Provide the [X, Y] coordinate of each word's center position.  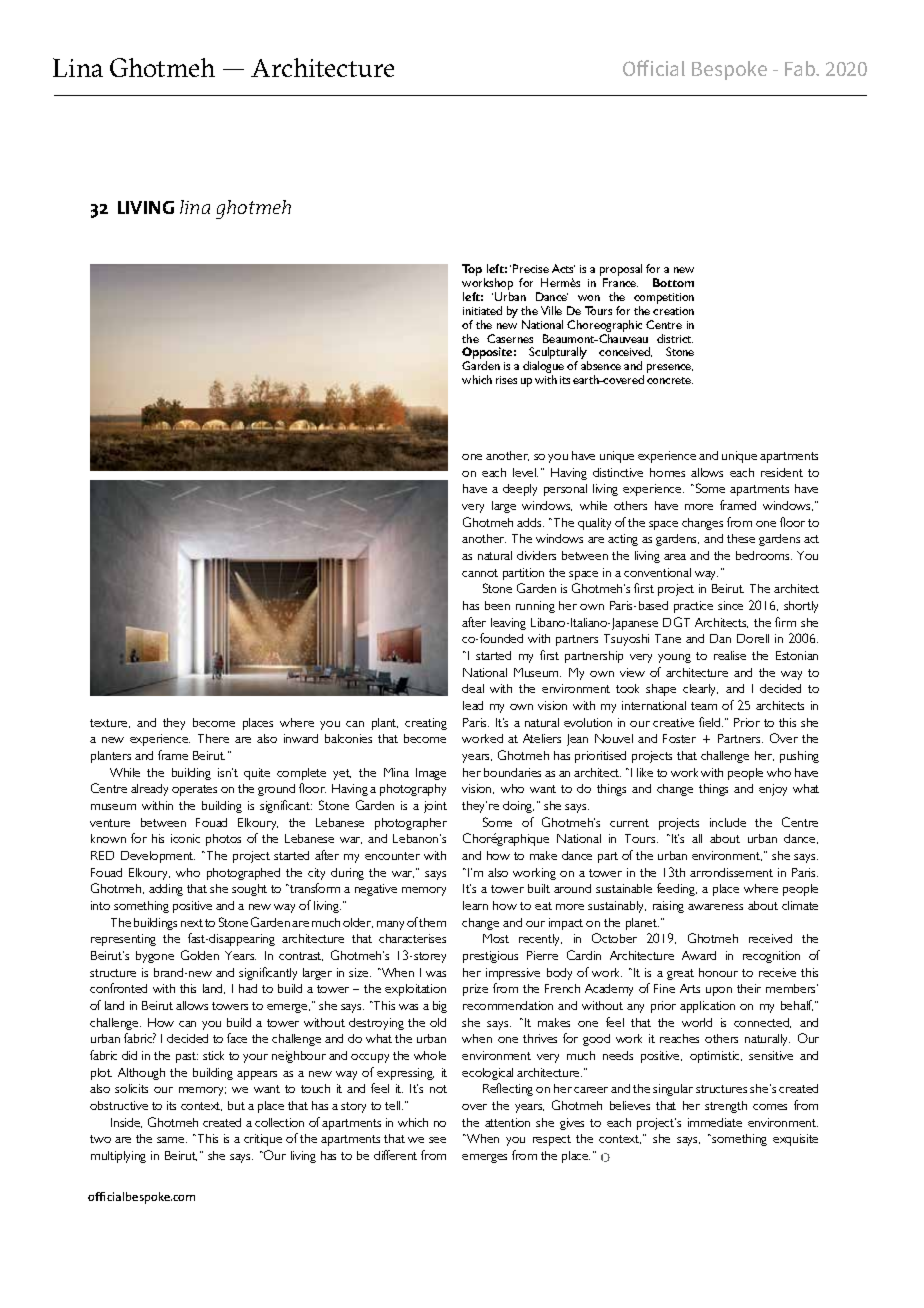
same [172, 1140]
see [437, 1140]
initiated [482, 310]
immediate [715, 1122]
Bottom [673, 282]
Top [473, 271]
